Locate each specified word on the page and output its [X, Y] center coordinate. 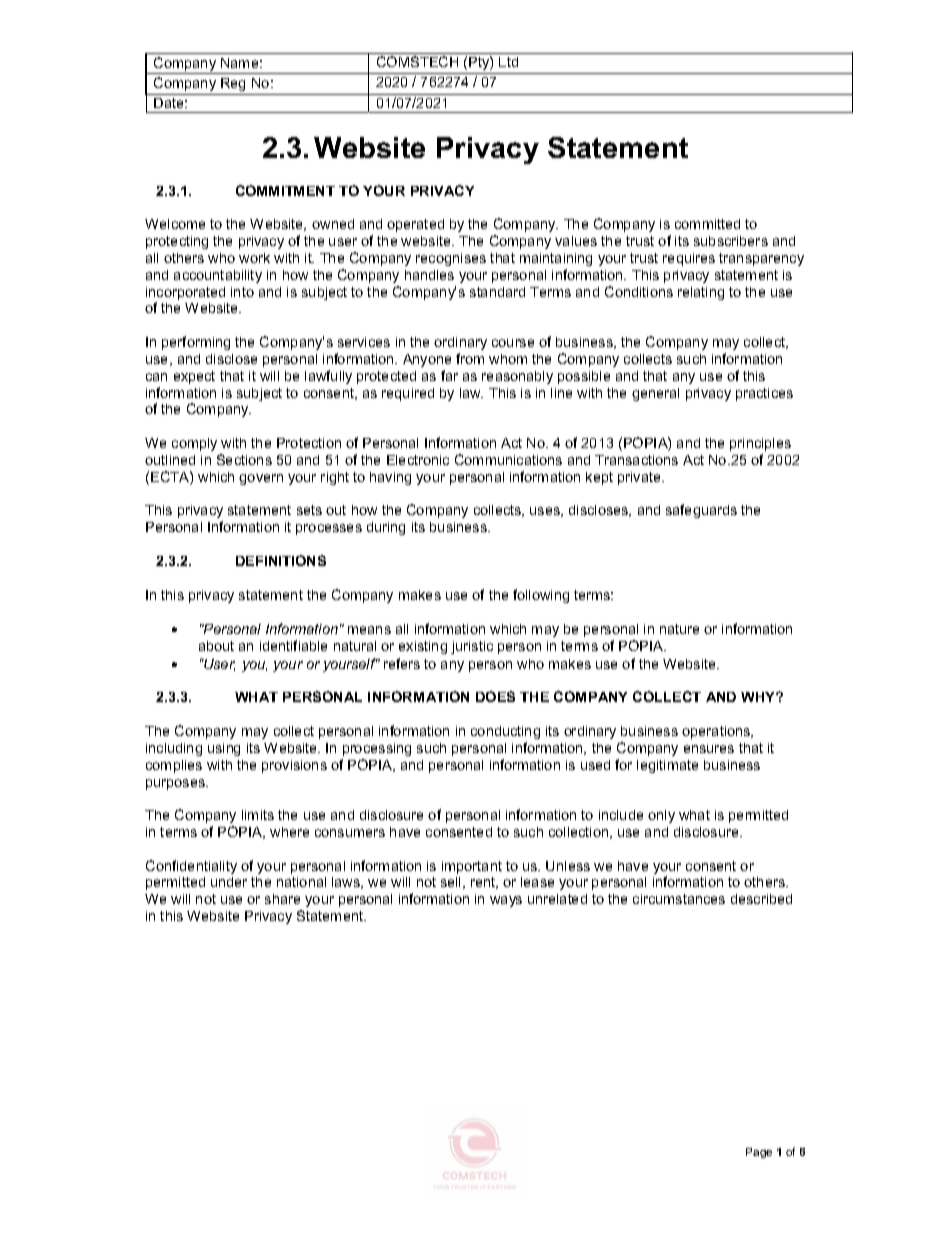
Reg [233, 84]
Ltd [508, 62]
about [216, 646]
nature [679, 629]
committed [707, 224]
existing [423, 647]
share [282, 899]
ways [506, 901]
